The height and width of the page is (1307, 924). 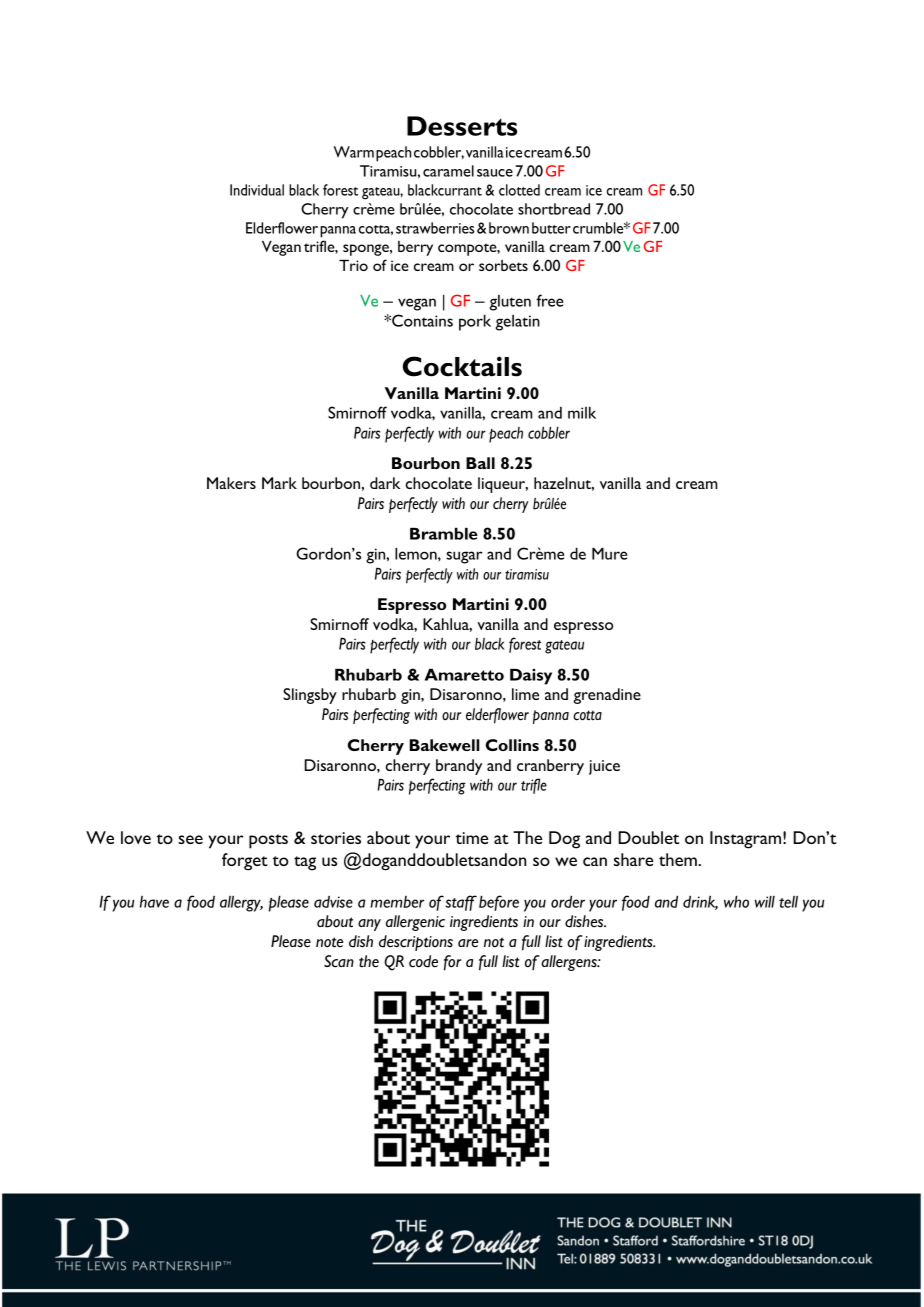 I want to click on Individual, so click(x=257, y=190).
